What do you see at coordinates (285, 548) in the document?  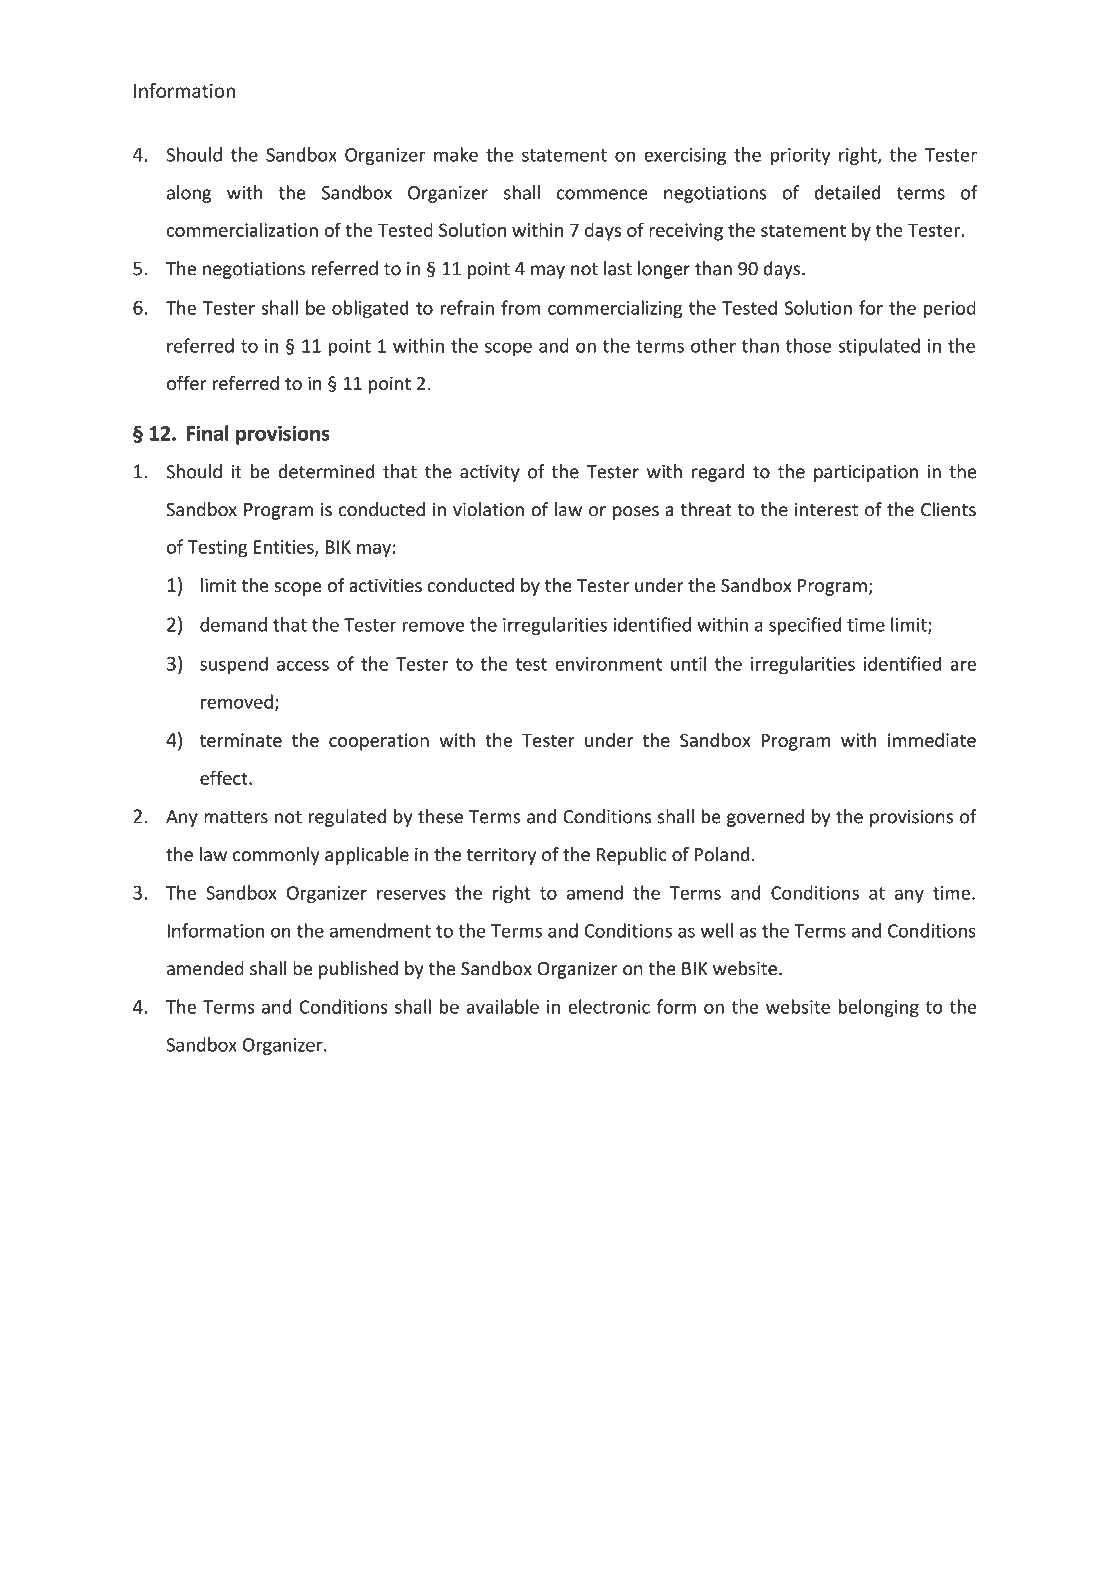 I see `Entities` at bounding box center [285, 548].
